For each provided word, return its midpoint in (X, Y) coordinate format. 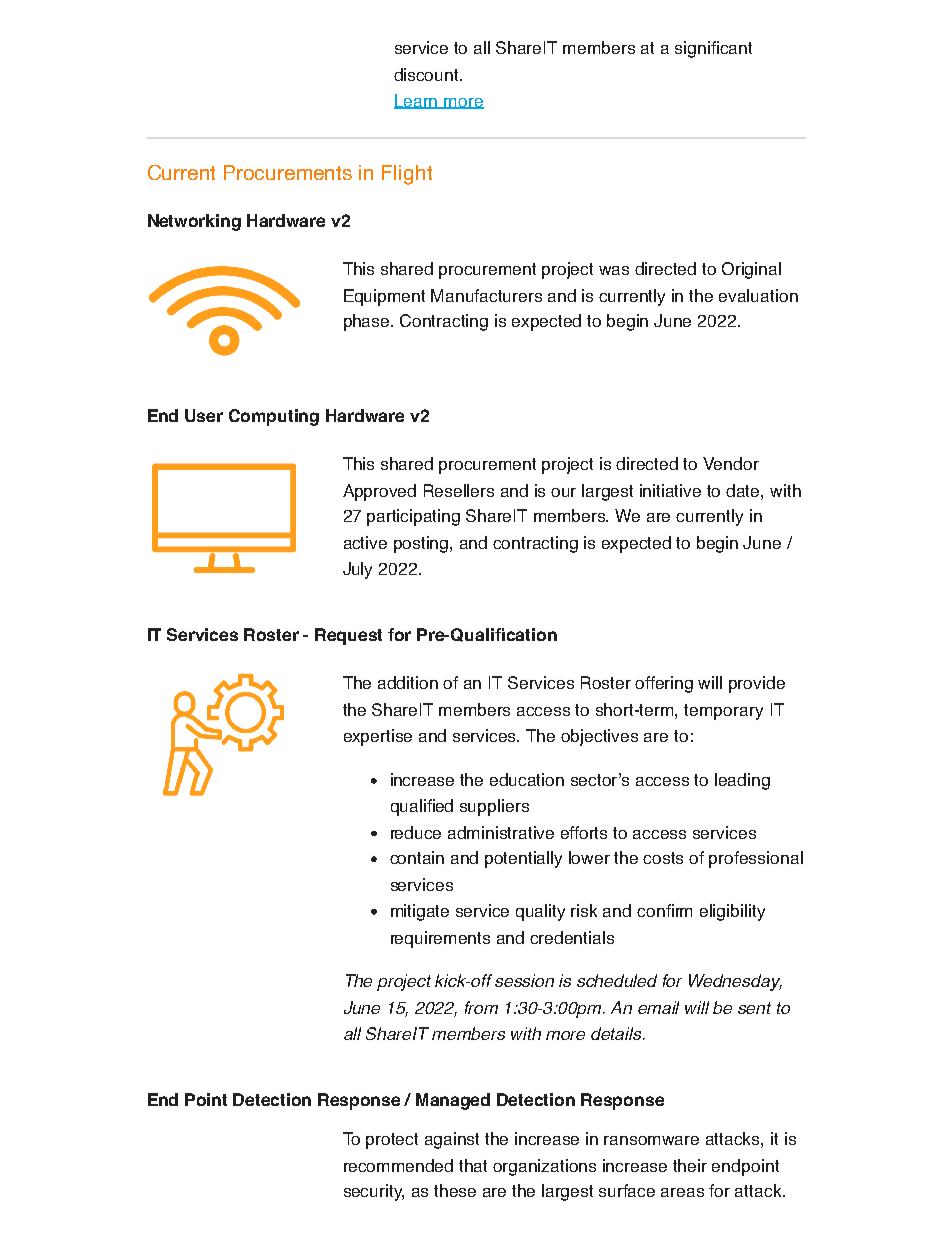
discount (428, 74)
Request (348, 636)
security (374, 1192)
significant (713, 49)
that (473, 1165)
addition (408, 682)
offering (664, 684)
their (690, 1165)
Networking (194, 222)
